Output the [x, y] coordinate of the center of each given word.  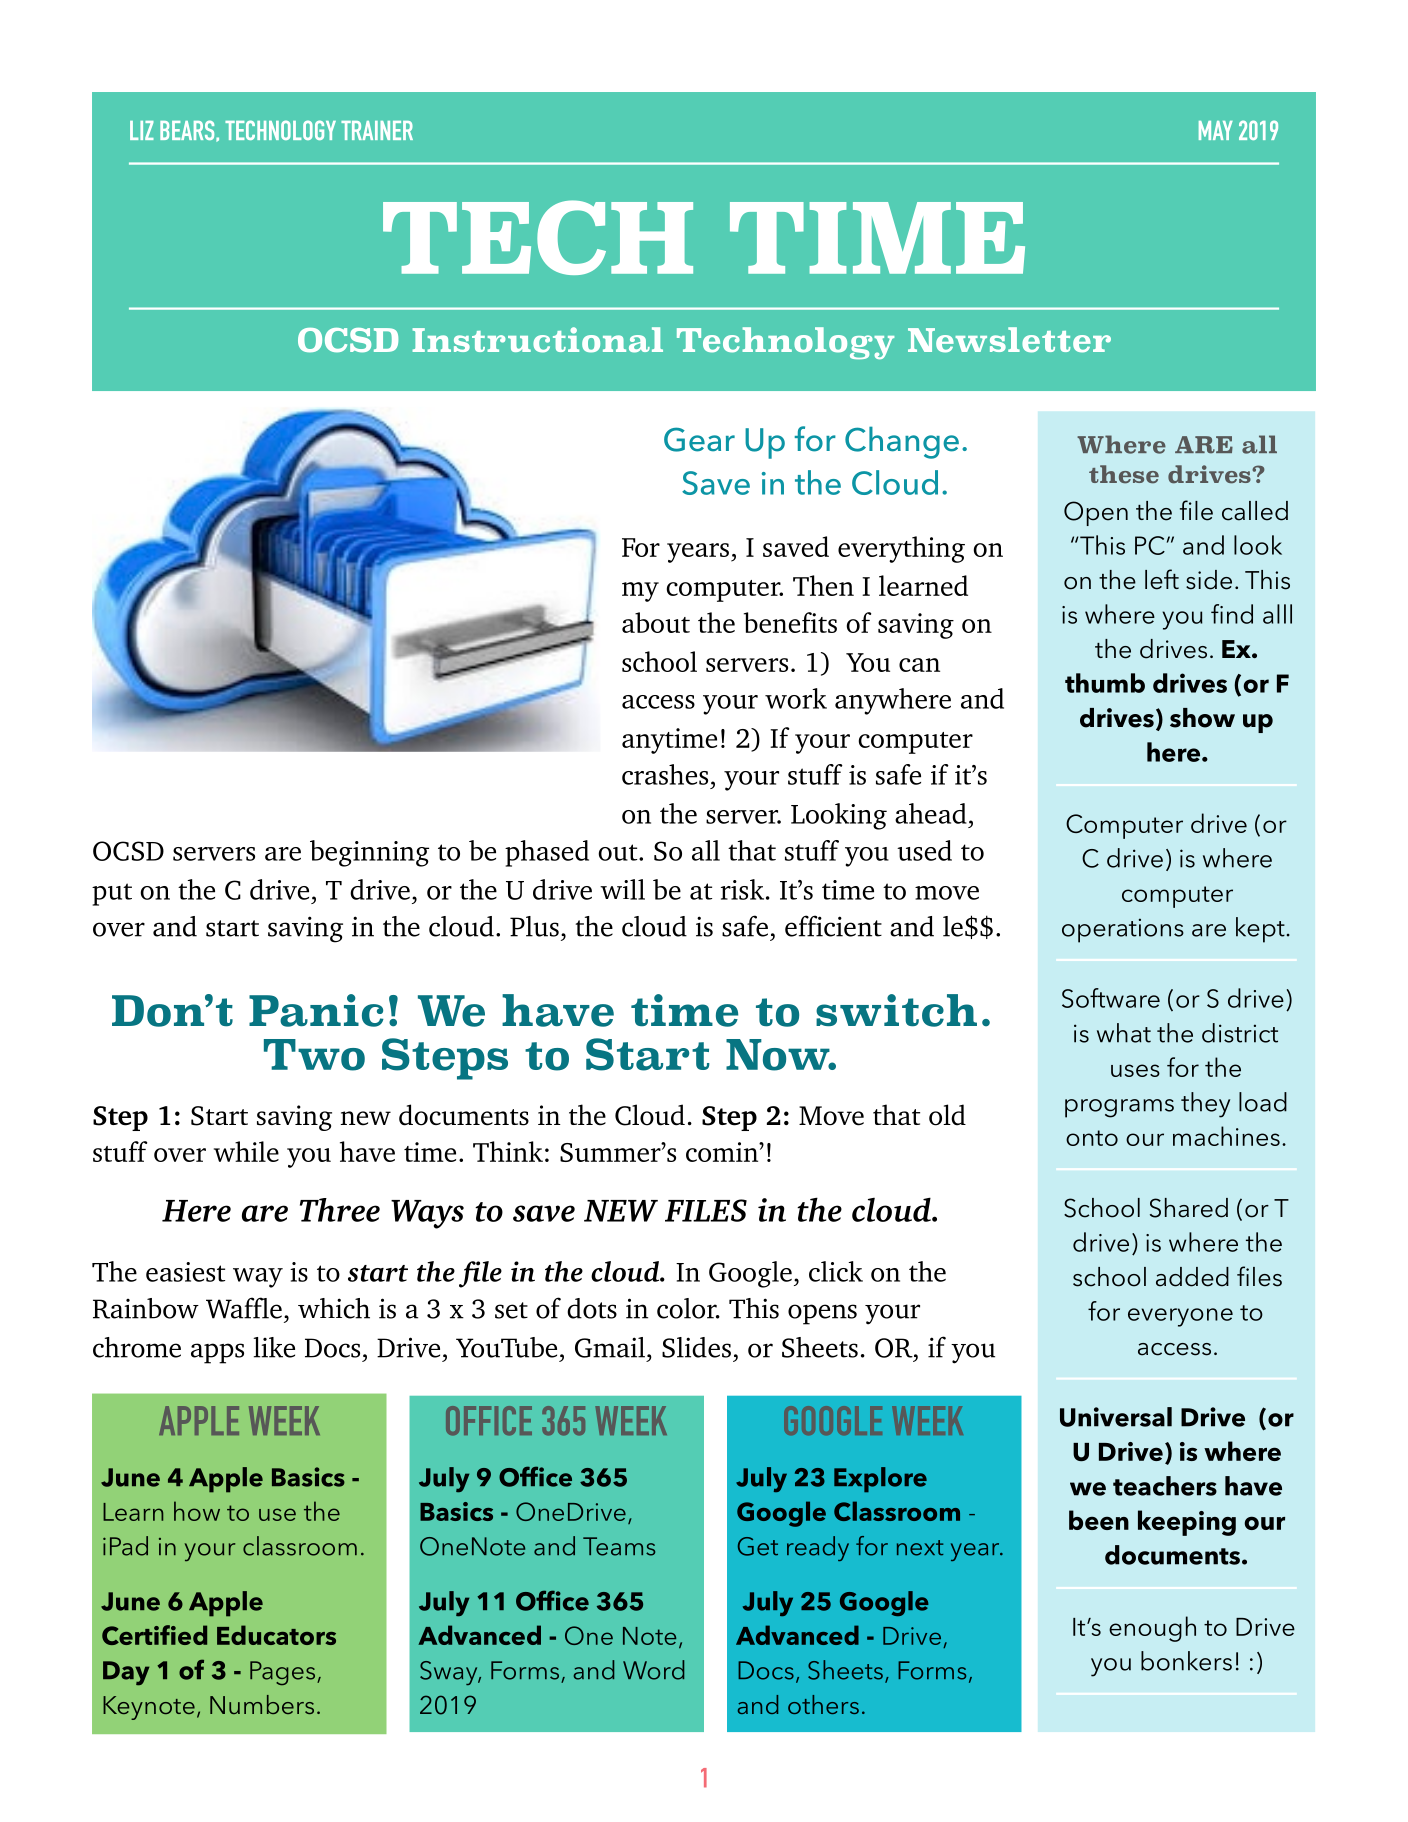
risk [742, 889]
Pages [284, 1673]
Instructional [538, 340]
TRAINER [377, 130]
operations [1123, 930]
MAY [1216, 130]
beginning [369, 853]
